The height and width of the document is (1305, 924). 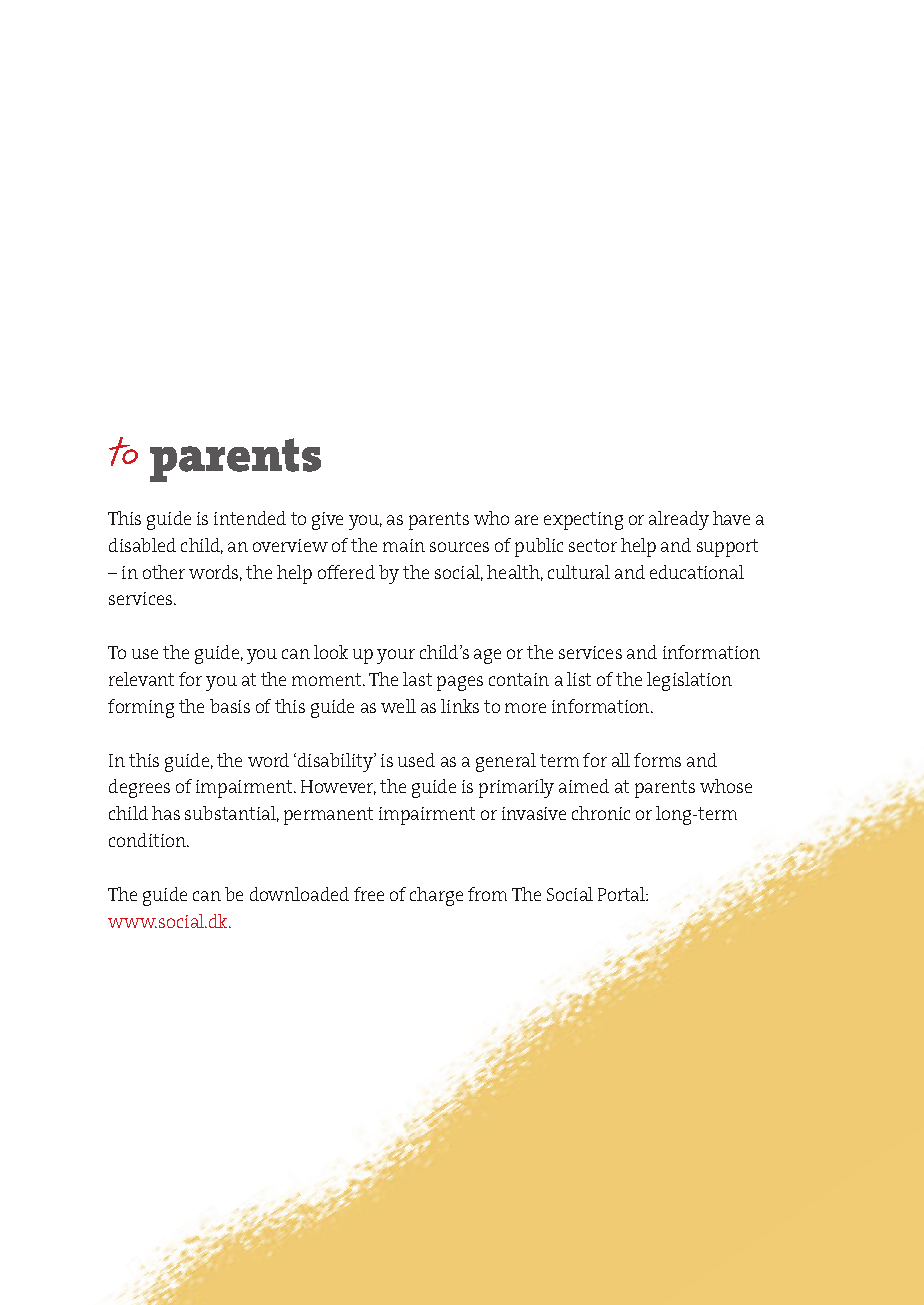 What do you see at coordinates (141, 679) in the document?
I see `relevant` at bounding box center [141, 679].
